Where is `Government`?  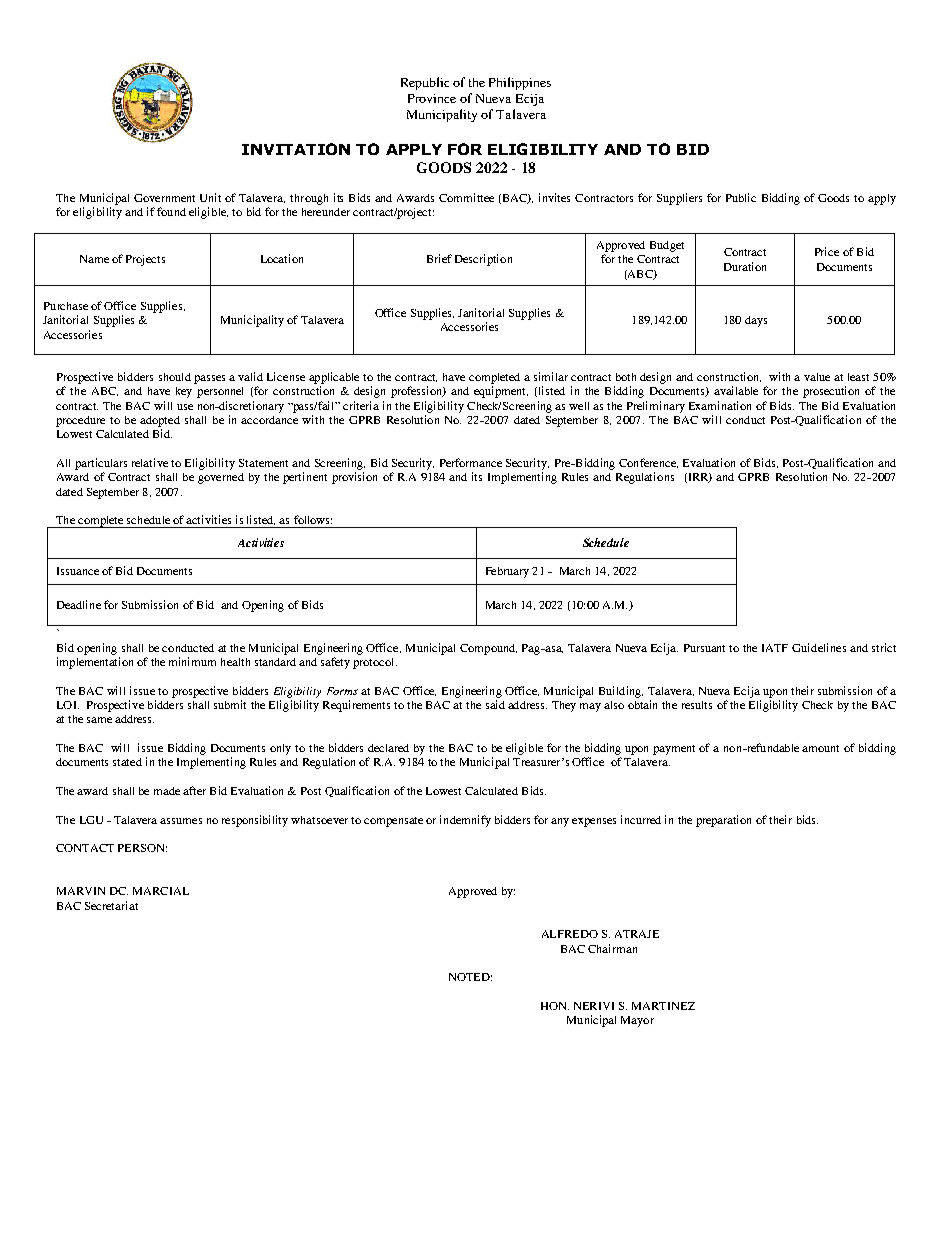
Government is located at coordinates (164, 198).
